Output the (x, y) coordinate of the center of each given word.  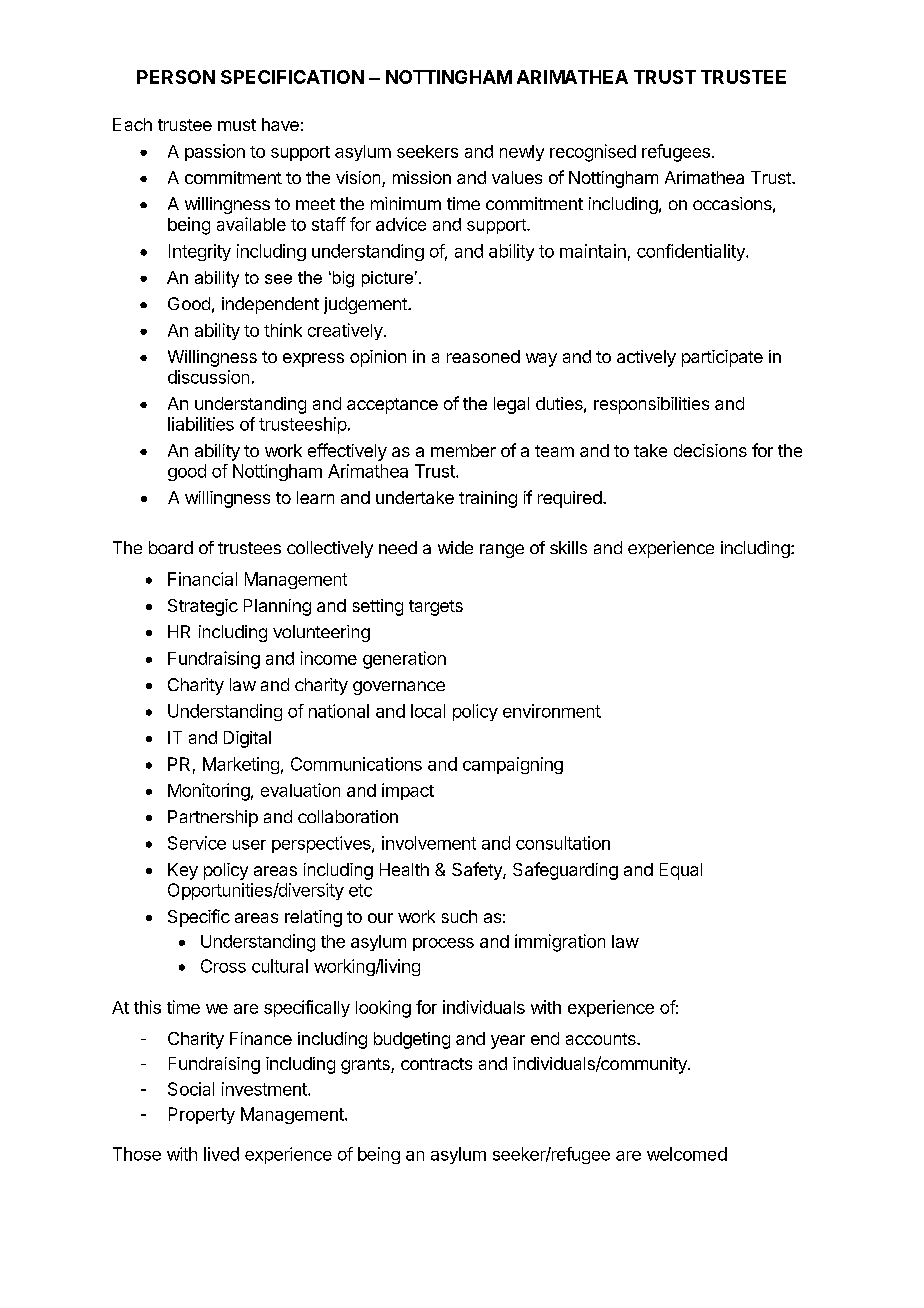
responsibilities (651, 405)
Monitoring (209, 792)
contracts (436, 1064)
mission (422, 177)
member (463, 450)
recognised (593, 153)
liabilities (201, 424)
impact (408, 791)
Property (202, 1115)
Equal (681, 871)
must (237, 125)
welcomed (687, 1154)
